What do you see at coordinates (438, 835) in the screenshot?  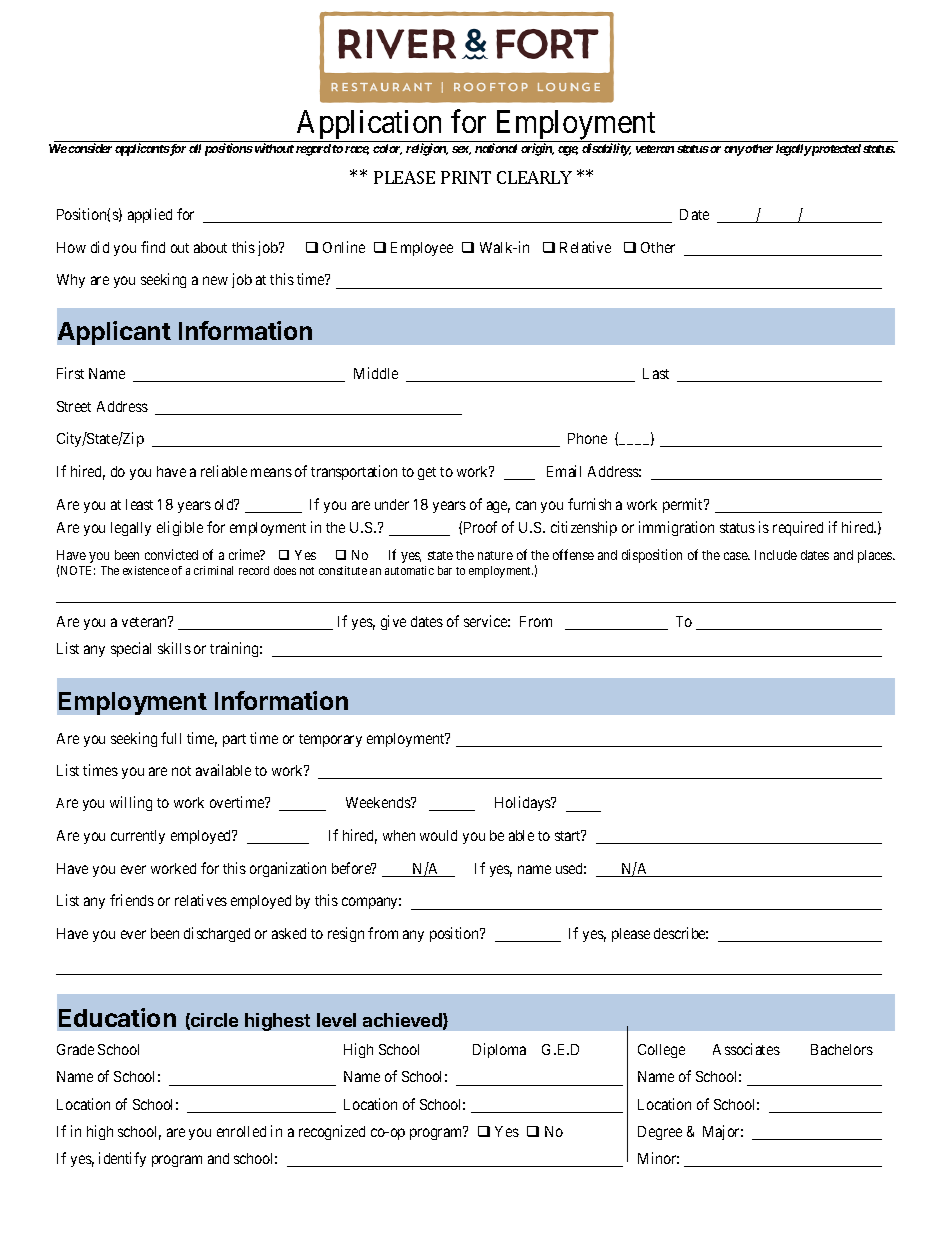 I see `would` at bounding box center [438, 835].
